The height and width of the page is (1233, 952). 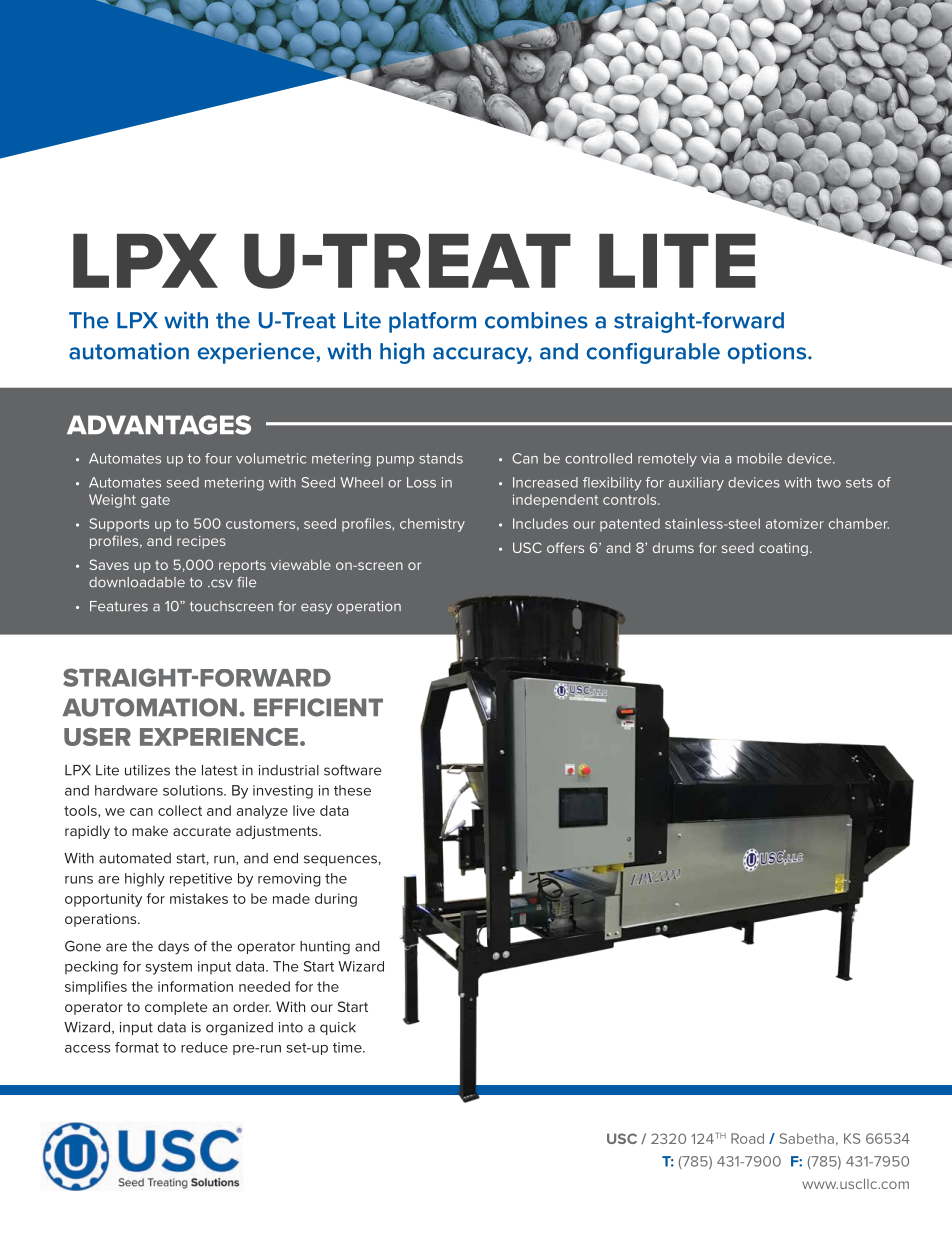 I want to click on time, so click(x=348, y=1047).
